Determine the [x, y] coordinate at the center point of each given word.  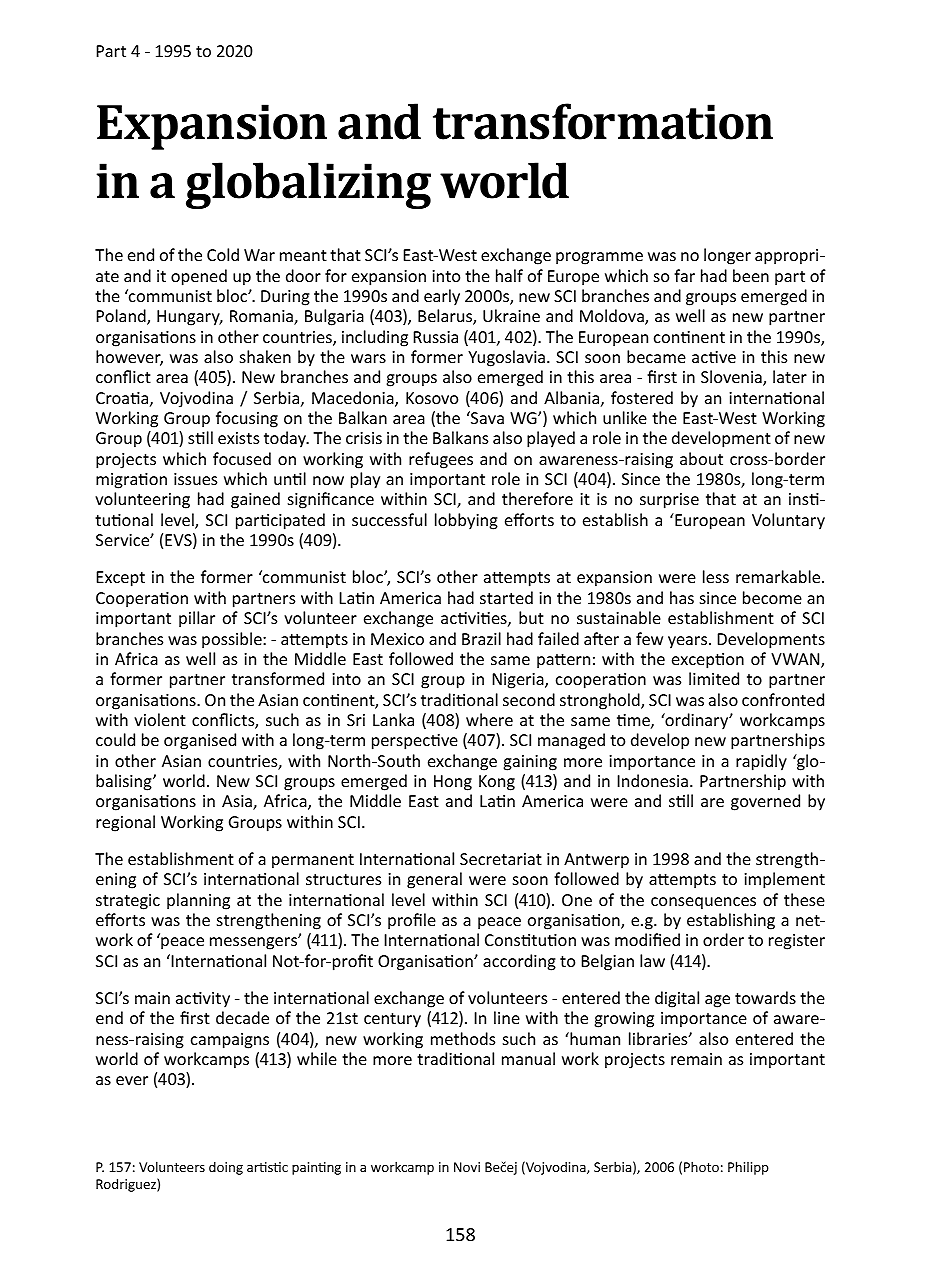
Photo [701, 1166]
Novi [467, 1167]
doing [226, 1168]
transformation [603, 121]
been [751, 275]
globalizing [308, 185]
